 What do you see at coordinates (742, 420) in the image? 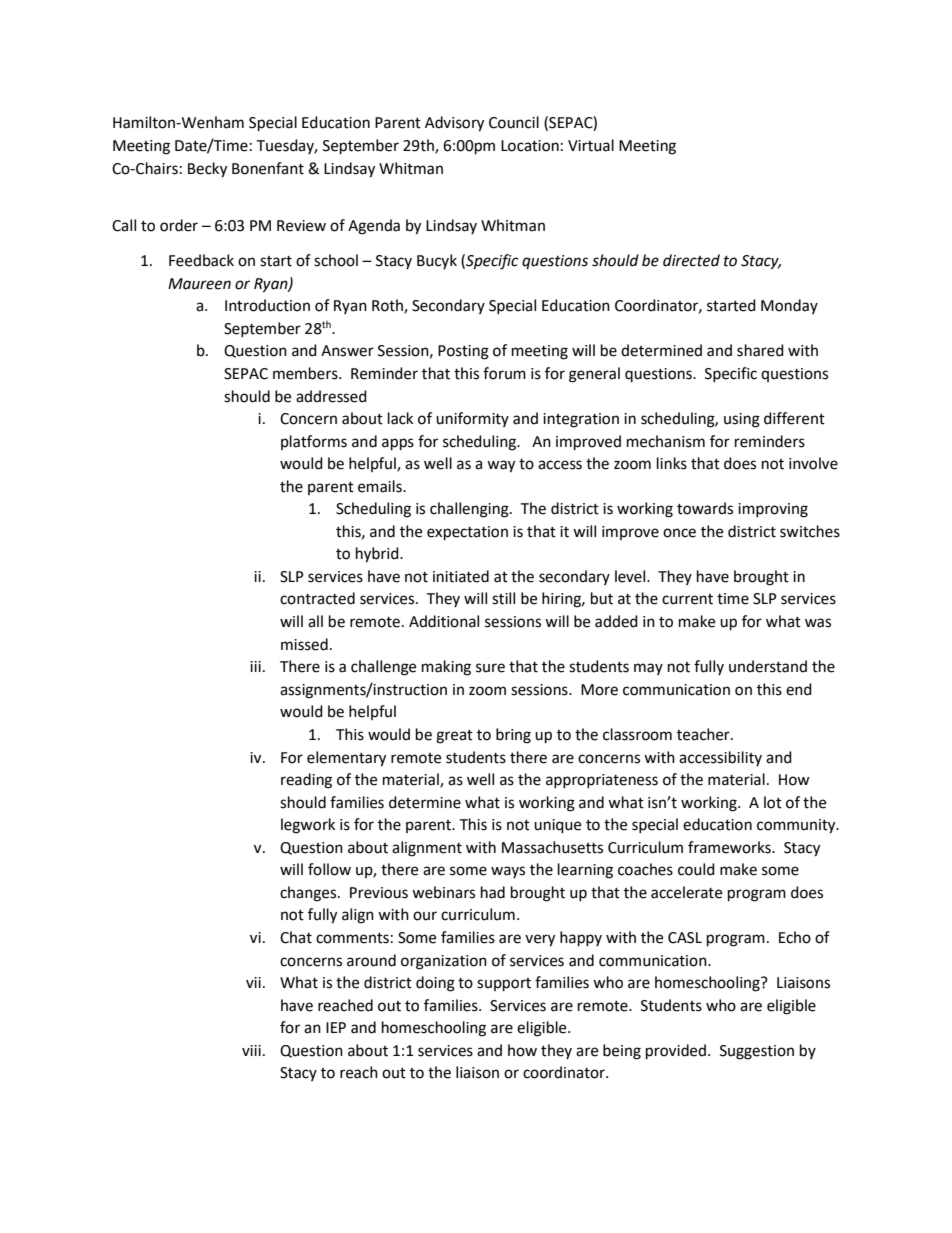
I see `using` at bounding box center [742, 420].
